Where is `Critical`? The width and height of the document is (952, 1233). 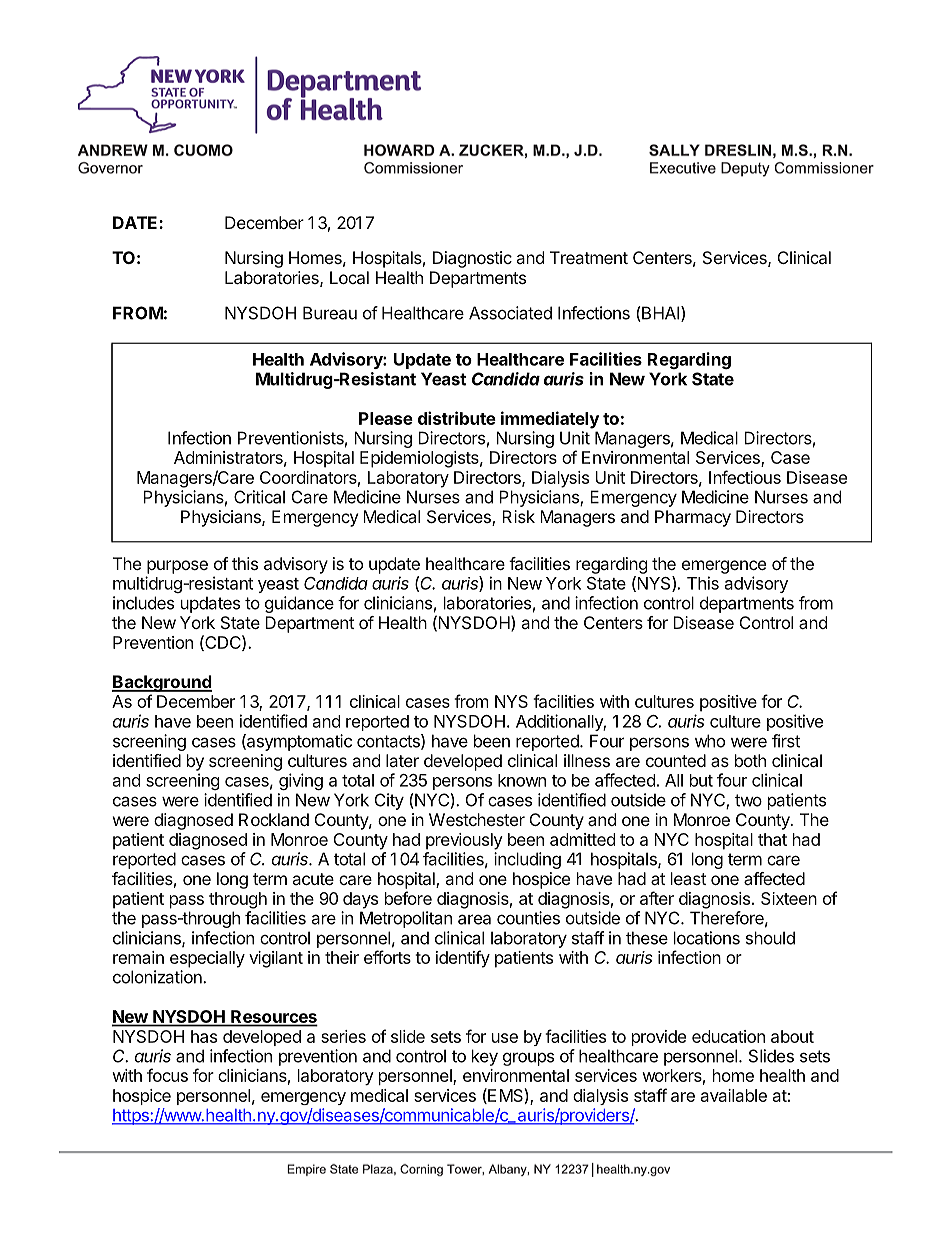 Critical is located at coordinates (259, 497).
